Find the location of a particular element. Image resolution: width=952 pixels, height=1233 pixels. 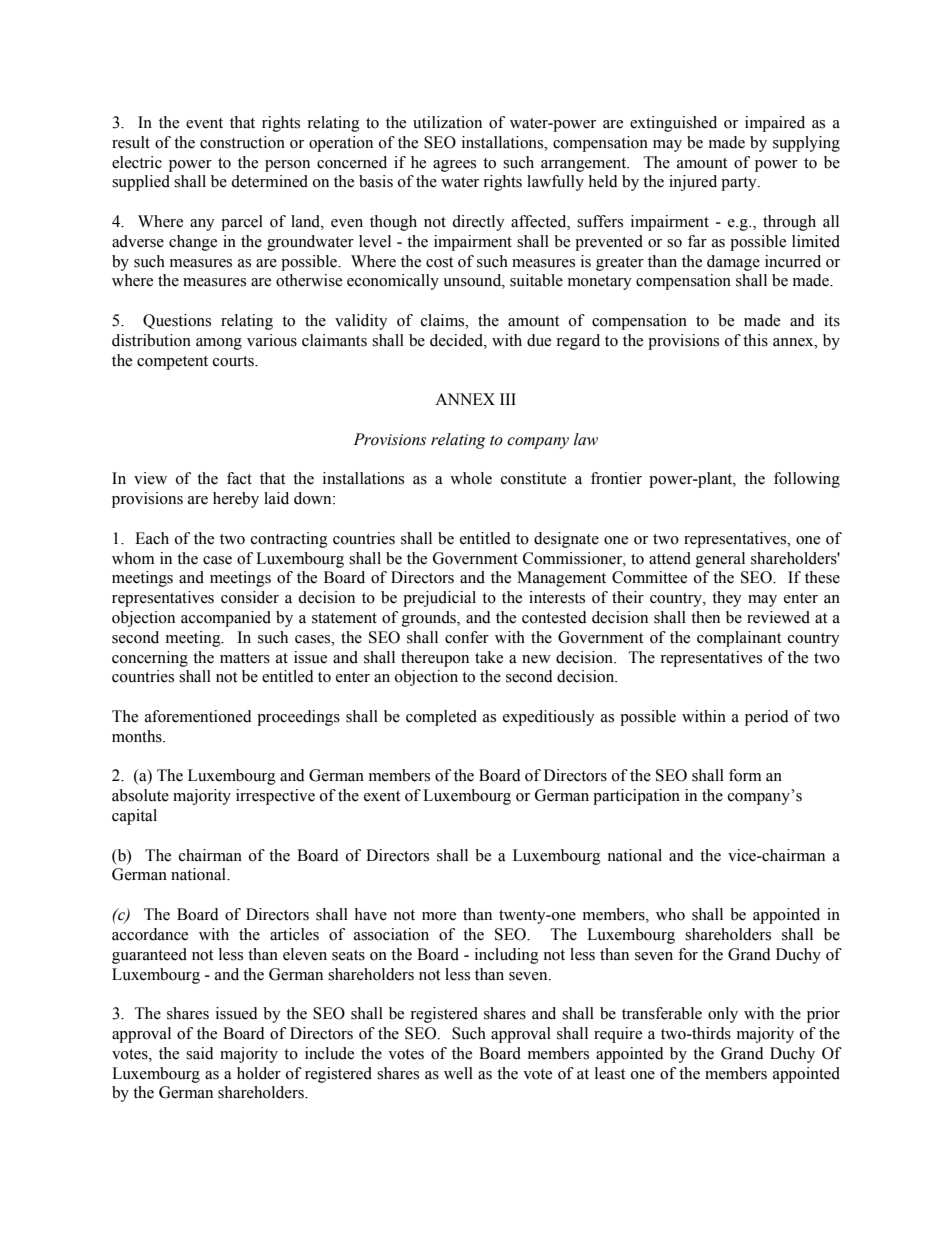

well is located at coordinates (458, 1073).
